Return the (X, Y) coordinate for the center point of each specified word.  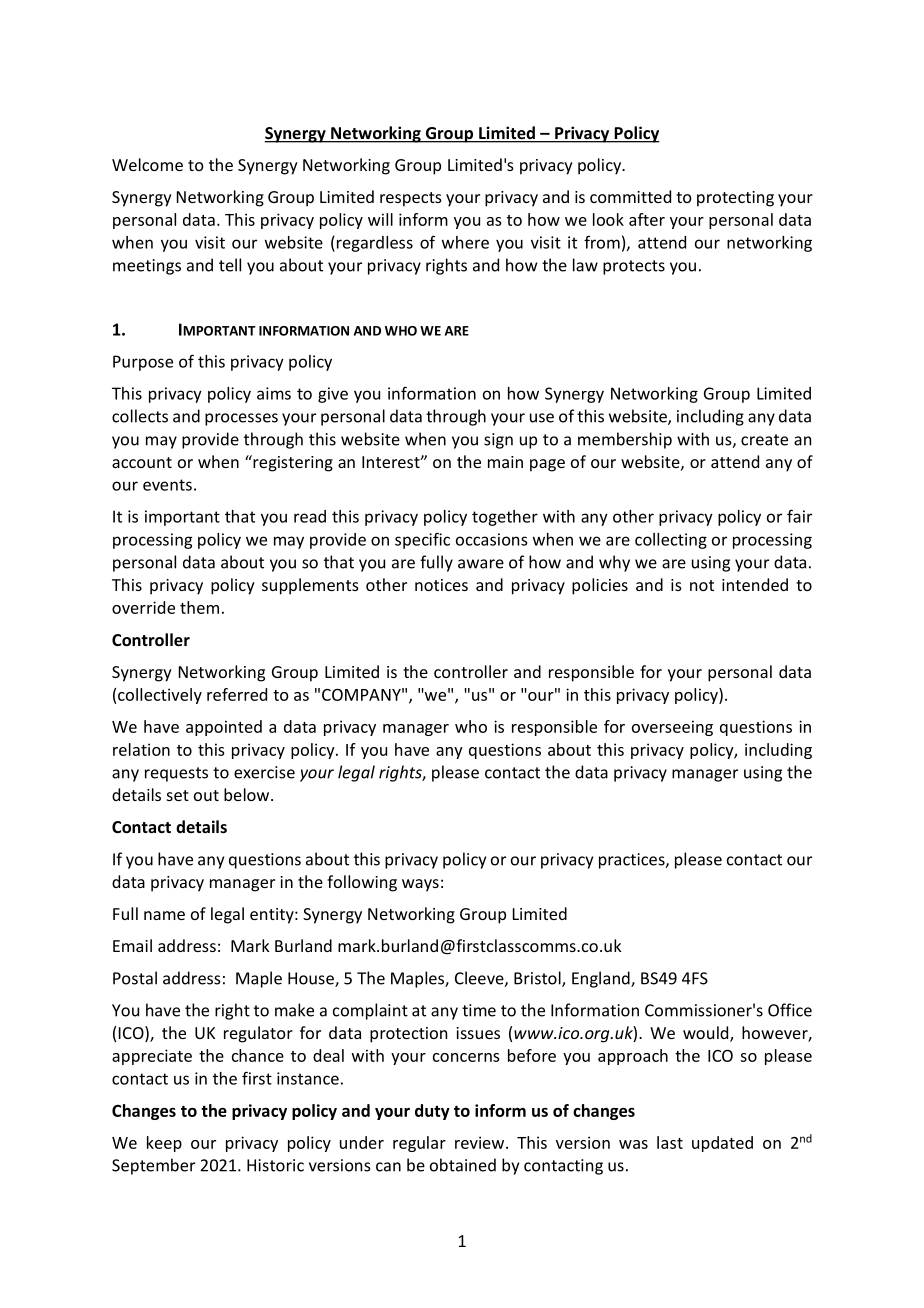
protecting (735, 199)
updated (722, 1144)
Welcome (147, 164)
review (481, 1142)
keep (164, 1144)
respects (411, 199)
